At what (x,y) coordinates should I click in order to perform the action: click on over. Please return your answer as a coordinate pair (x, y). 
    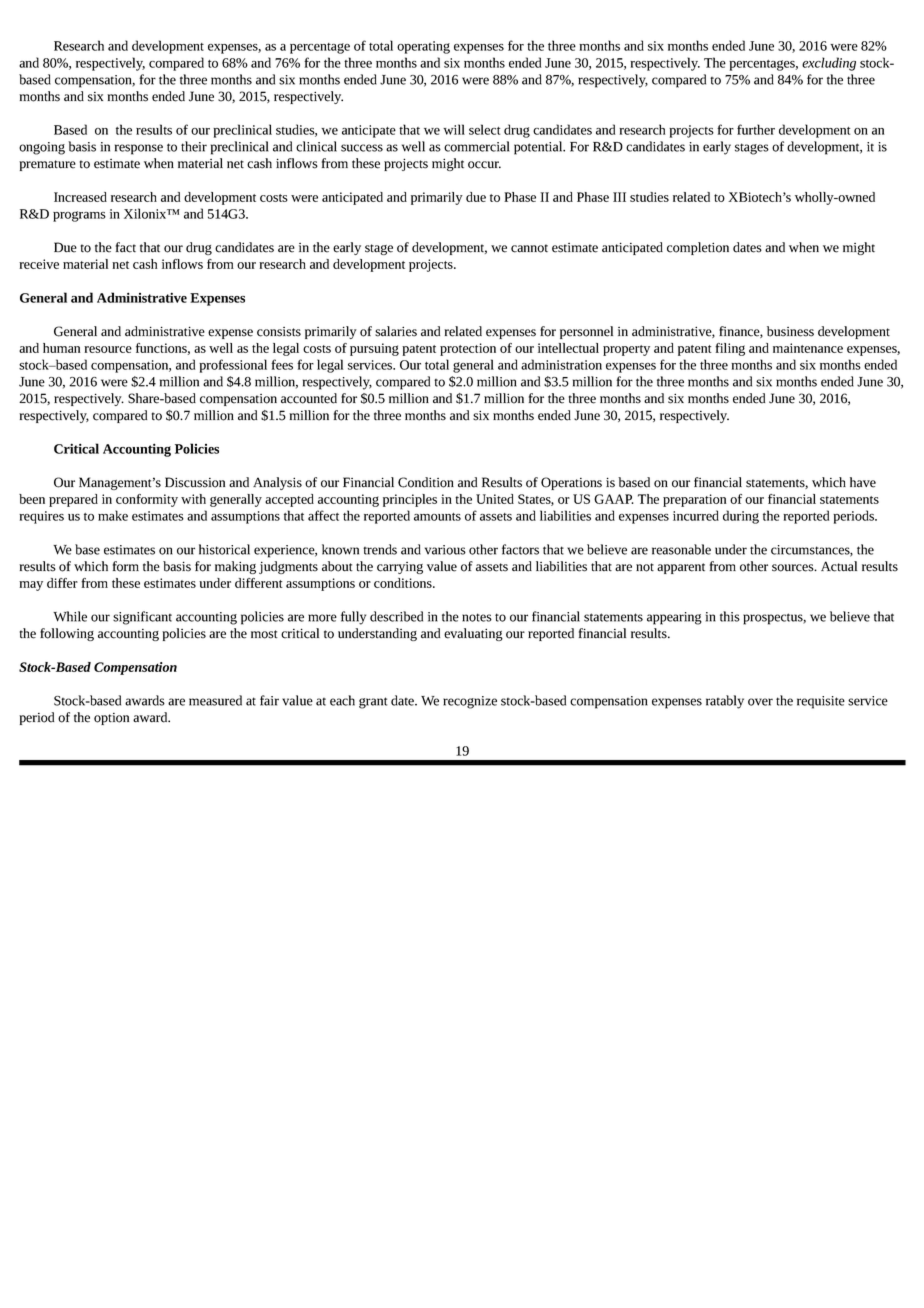
    Looking at the image, I should click on (760, 702).
